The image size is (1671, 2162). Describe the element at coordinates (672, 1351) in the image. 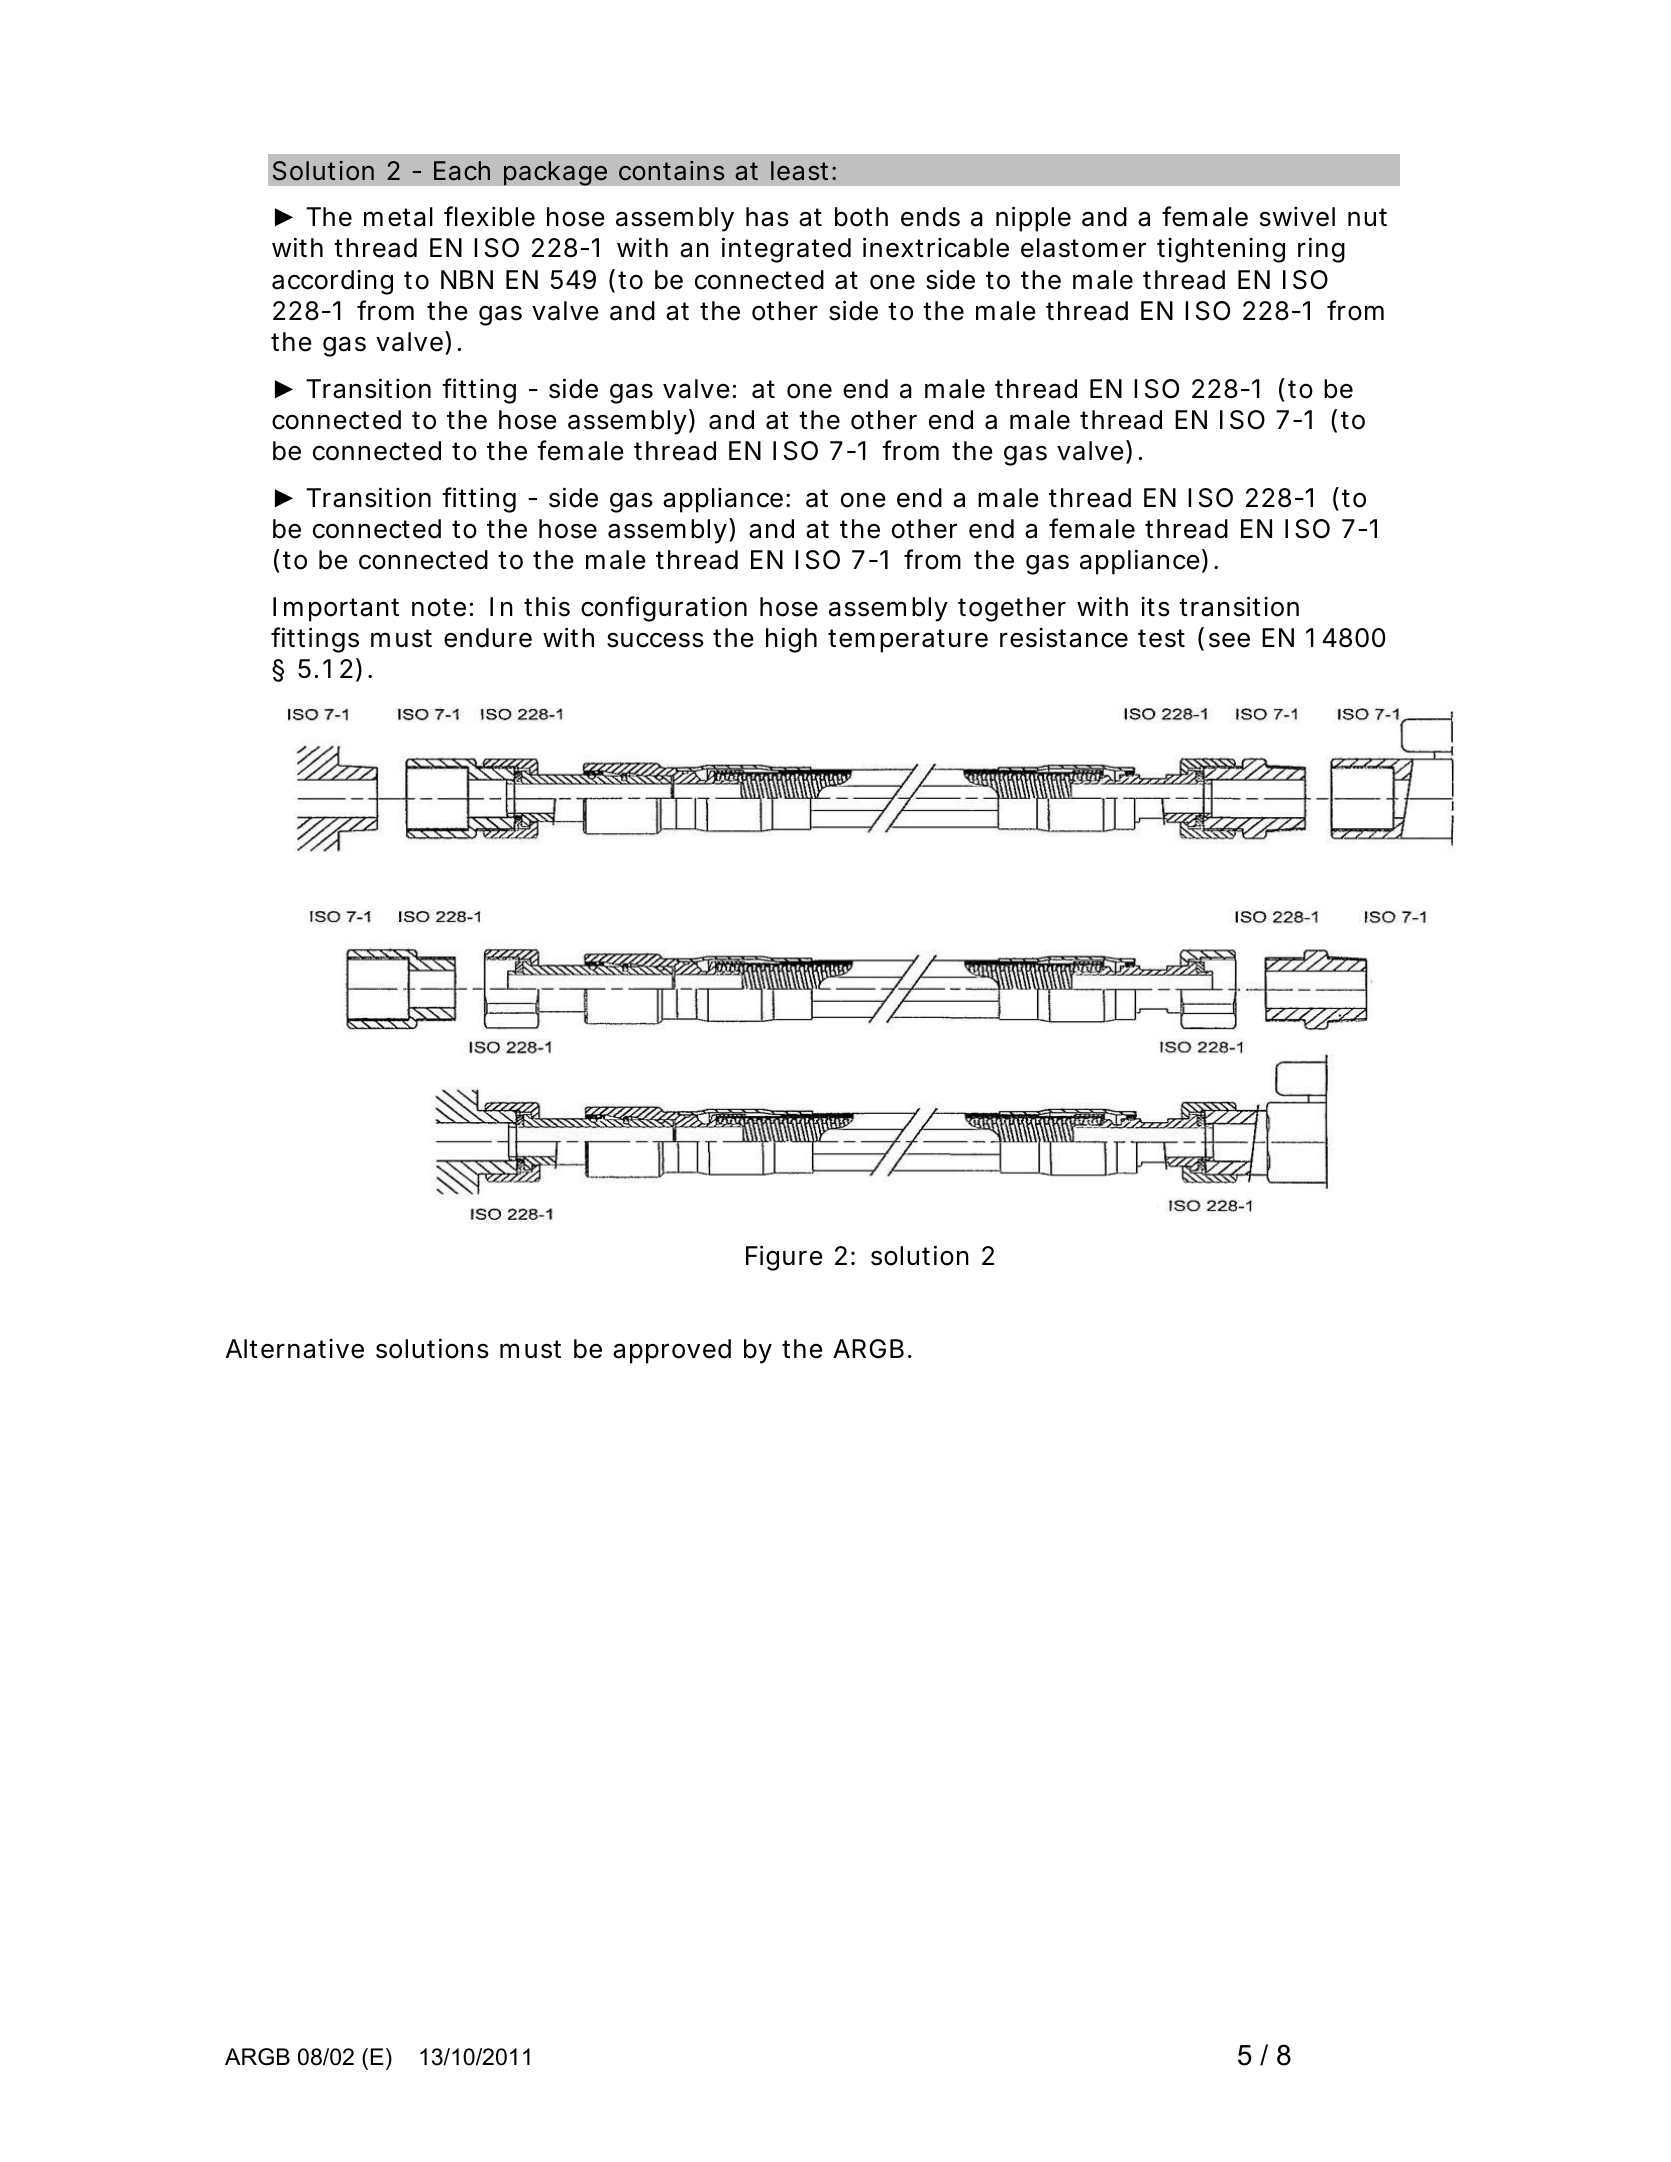

I see `approved` at that location.
